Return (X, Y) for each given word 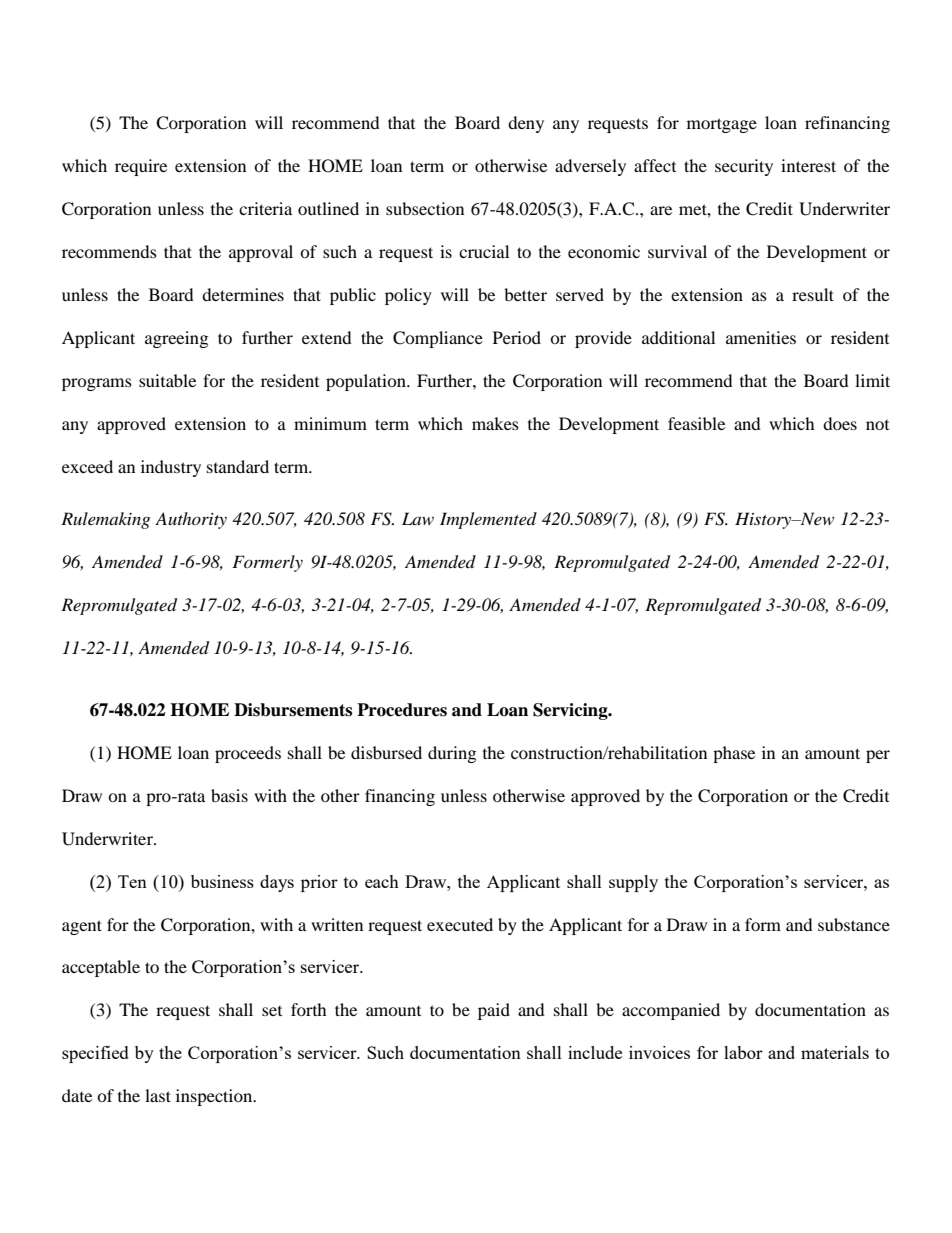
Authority (191, 520)
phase (734, 754)
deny (526, 124)
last (158, 1095)
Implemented (488, 520)
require (141, 167)
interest (808, 165)
